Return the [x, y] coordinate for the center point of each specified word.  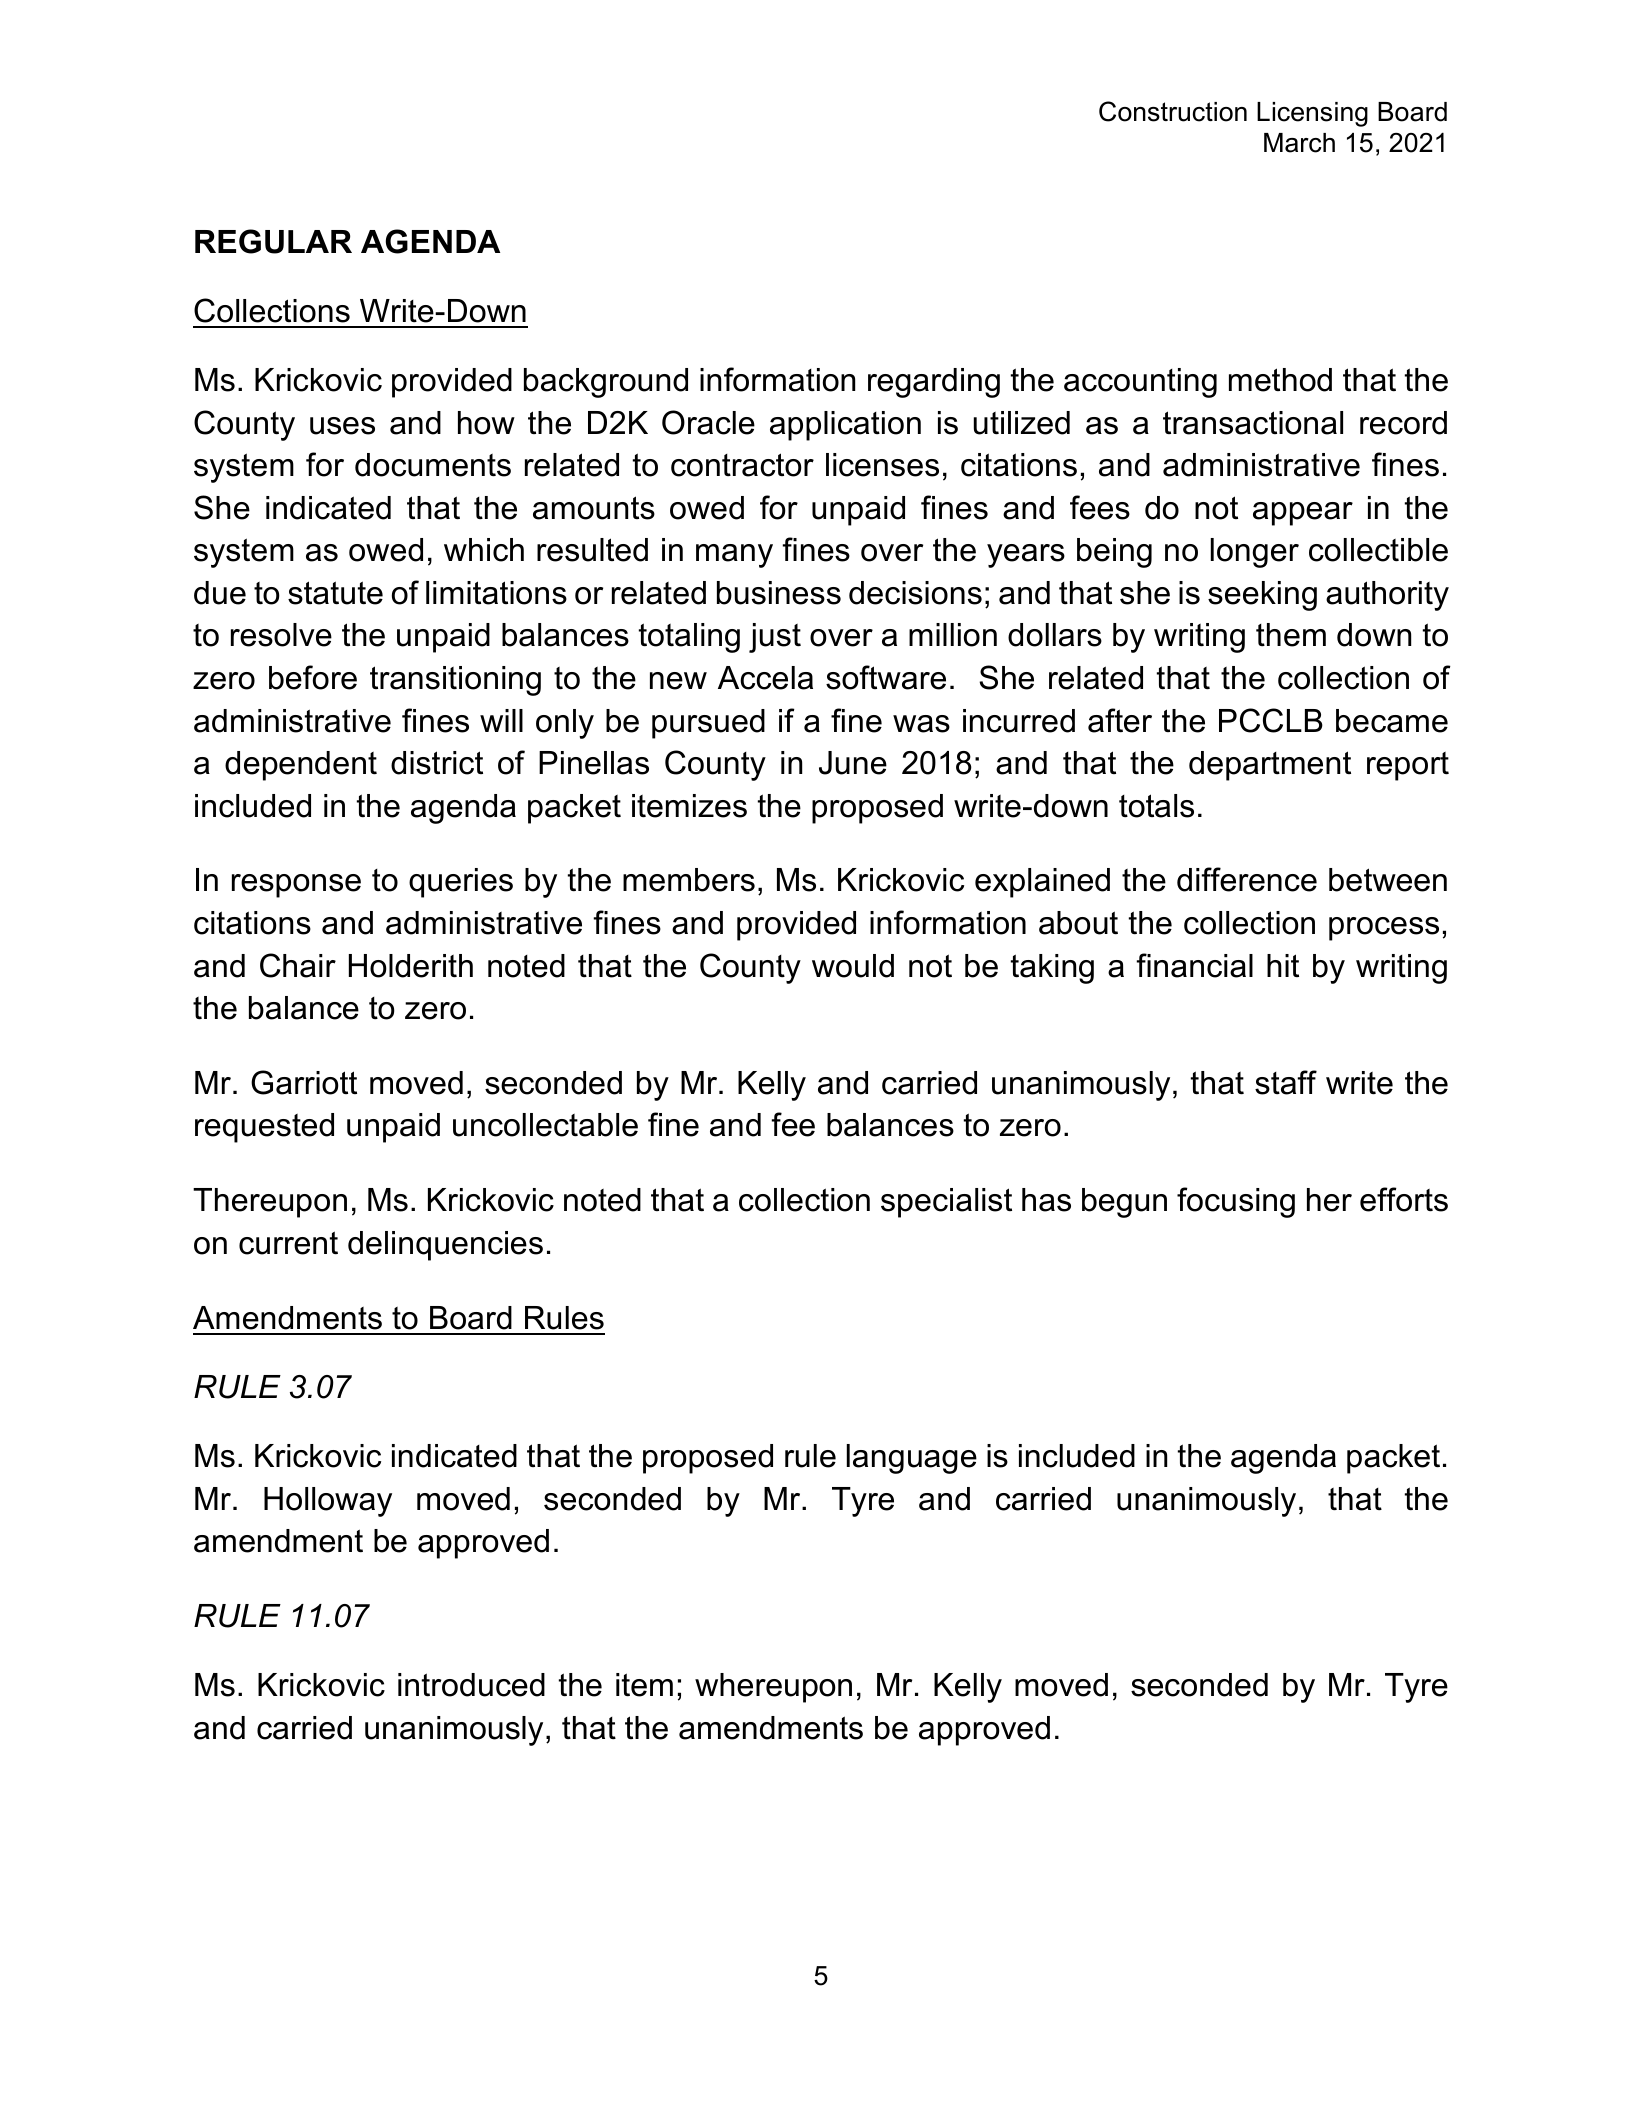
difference [1247, 879]
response [296, 886]
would [853, 966]
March [1299, 143]
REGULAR [273, 241]
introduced [471, 1685]
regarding [934, 383]
